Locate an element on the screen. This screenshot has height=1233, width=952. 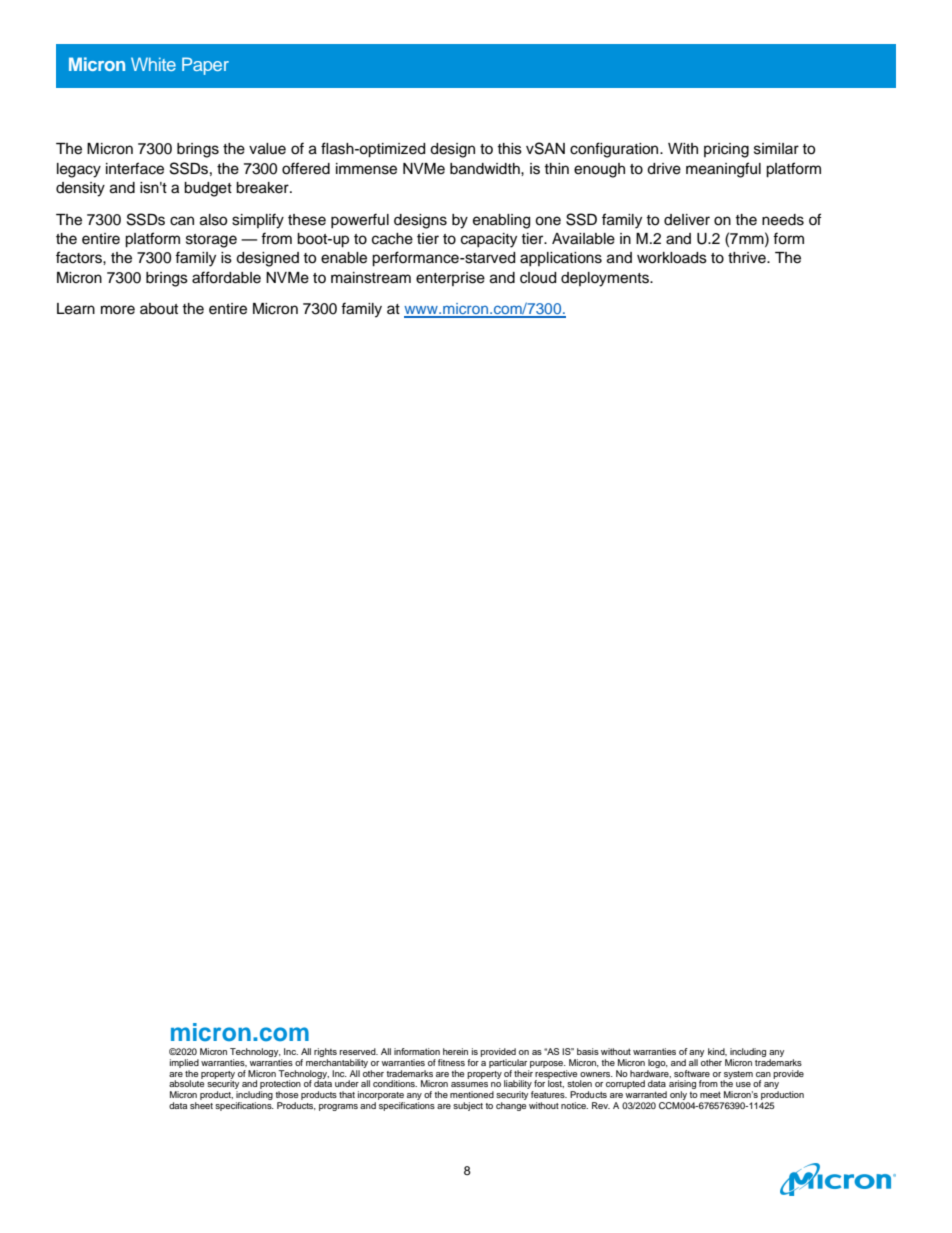
herein is located at coordinates (455, 1051).
